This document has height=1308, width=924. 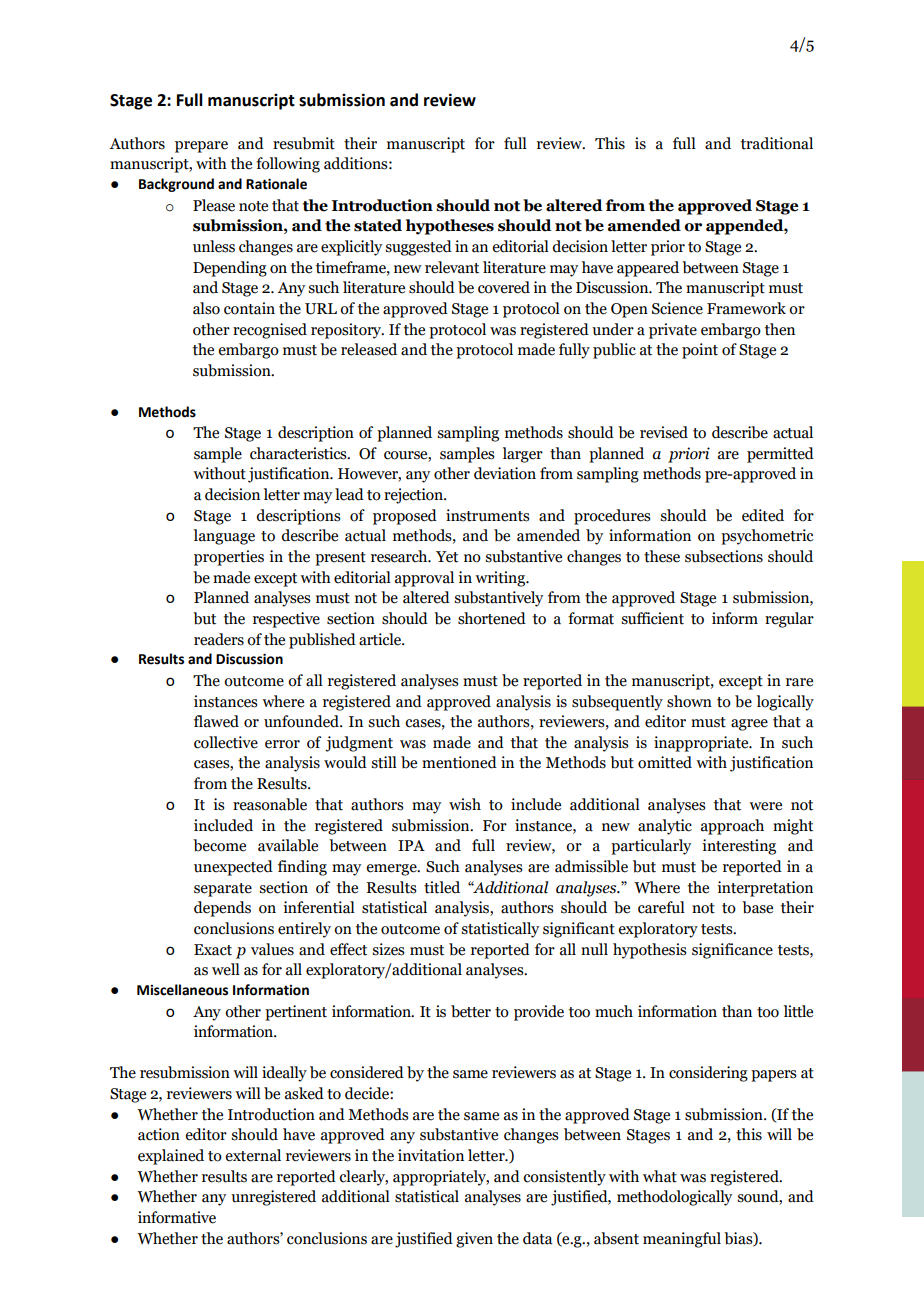 What do you see at coordinates (253, 1155) in the document?
I see `external` at bounding box center [253, 1155].
